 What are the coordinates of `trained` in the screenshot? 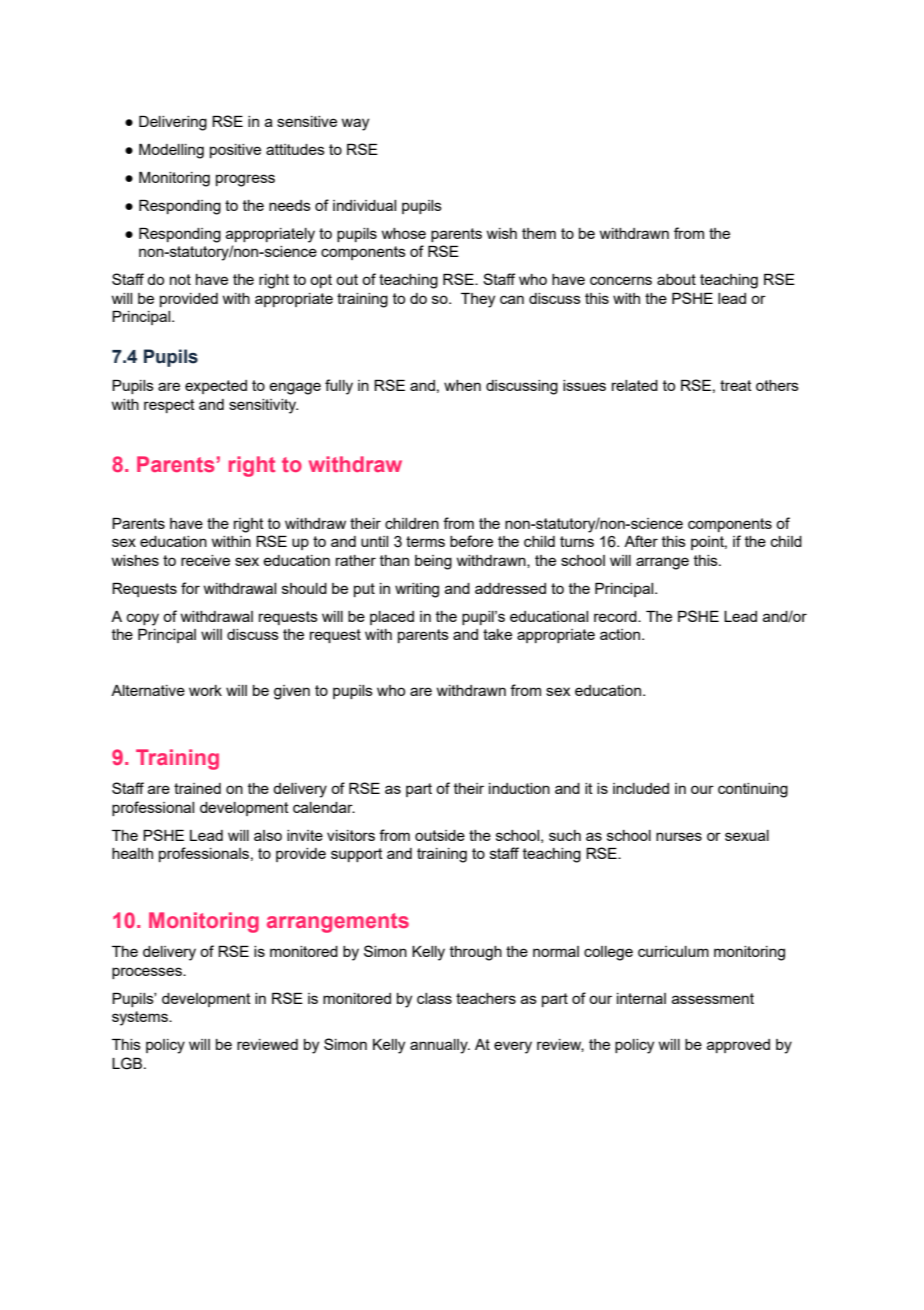 It's located at (197, 788).
